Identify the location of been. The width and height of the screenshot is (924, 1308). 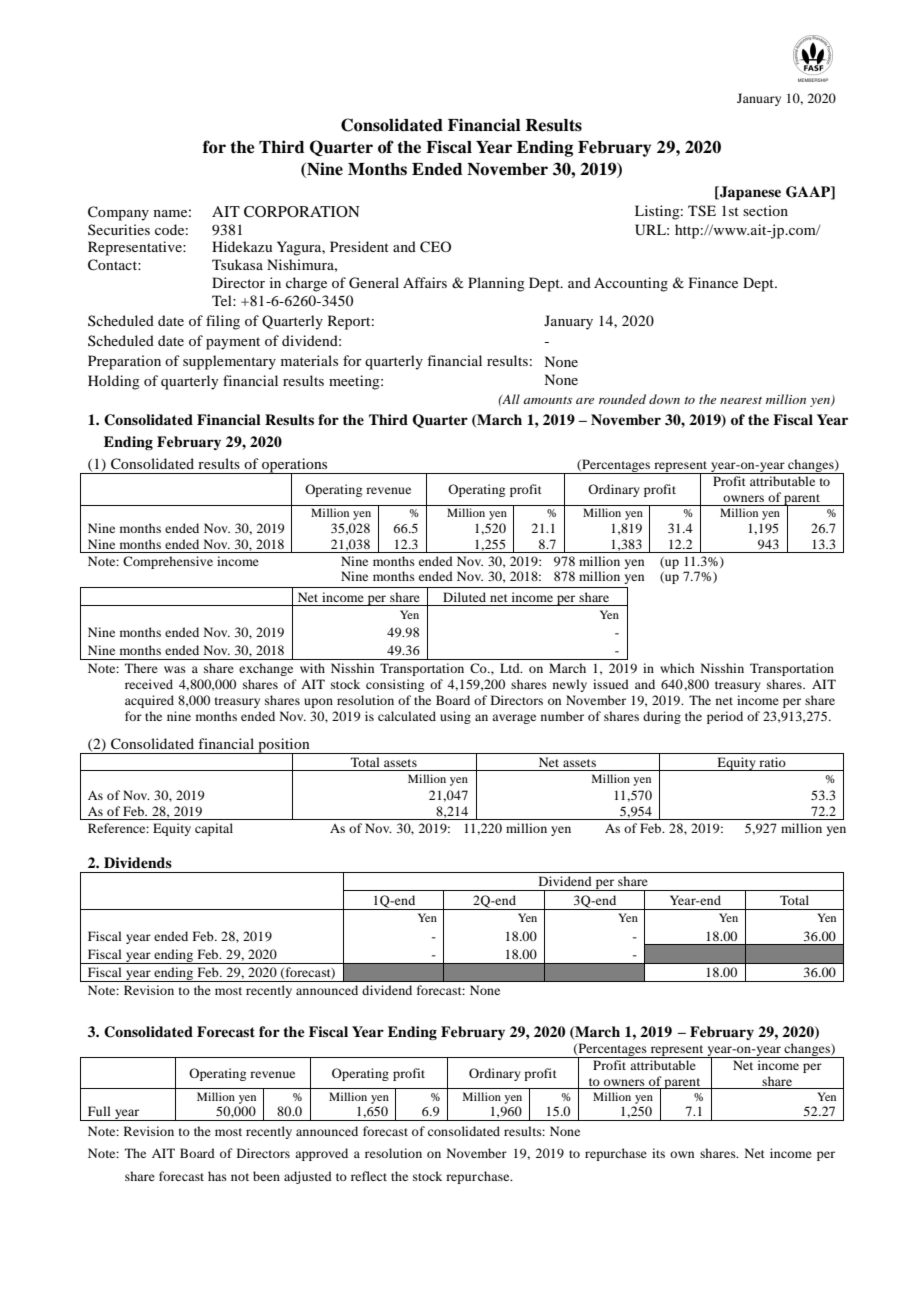
(266, 1176).
